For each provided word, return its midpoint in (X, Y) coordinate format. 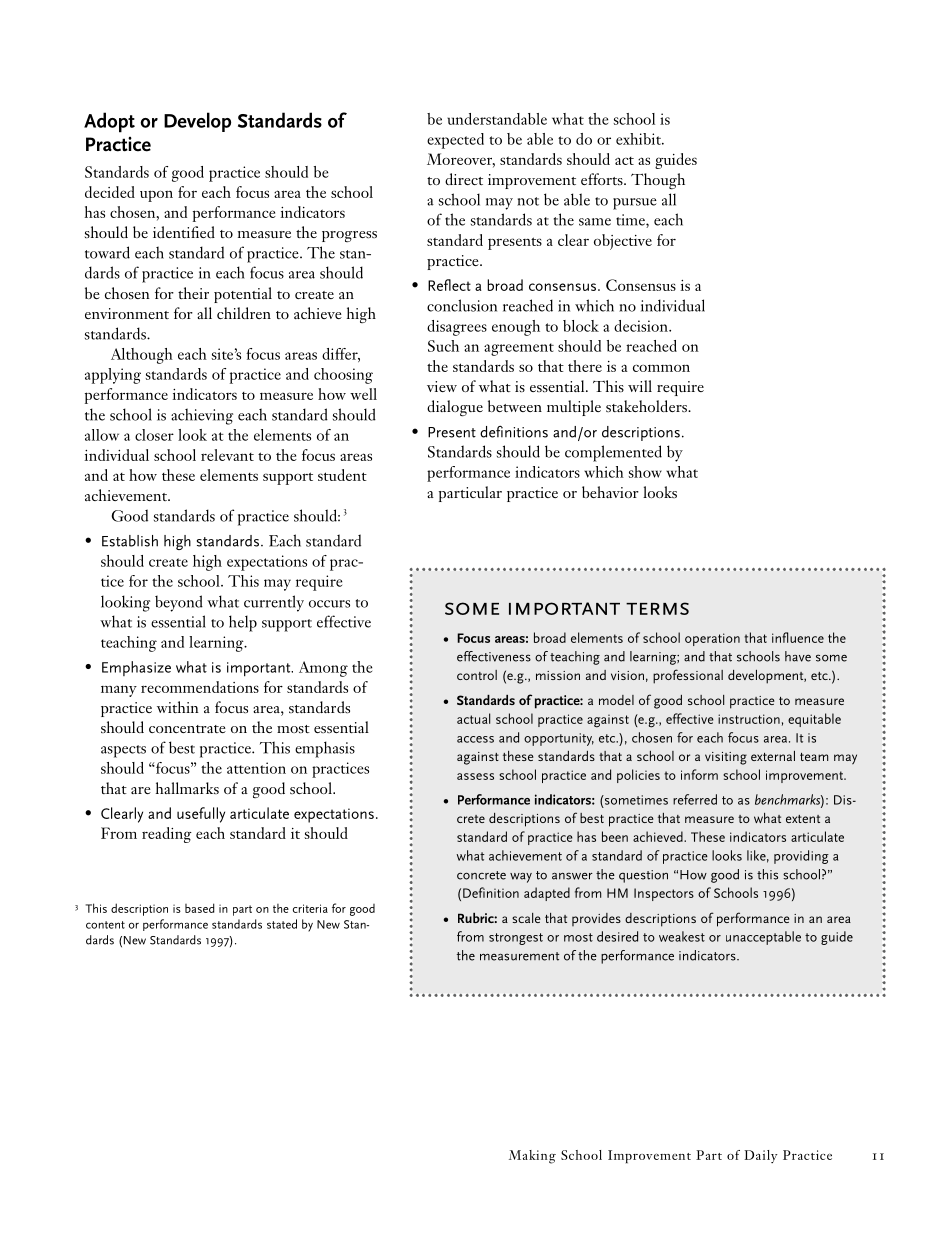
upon (156, 196)
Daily (761, 1156)
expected (455, 141)
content (105, 925)
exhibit (639, 139)
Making (532, 1157)
